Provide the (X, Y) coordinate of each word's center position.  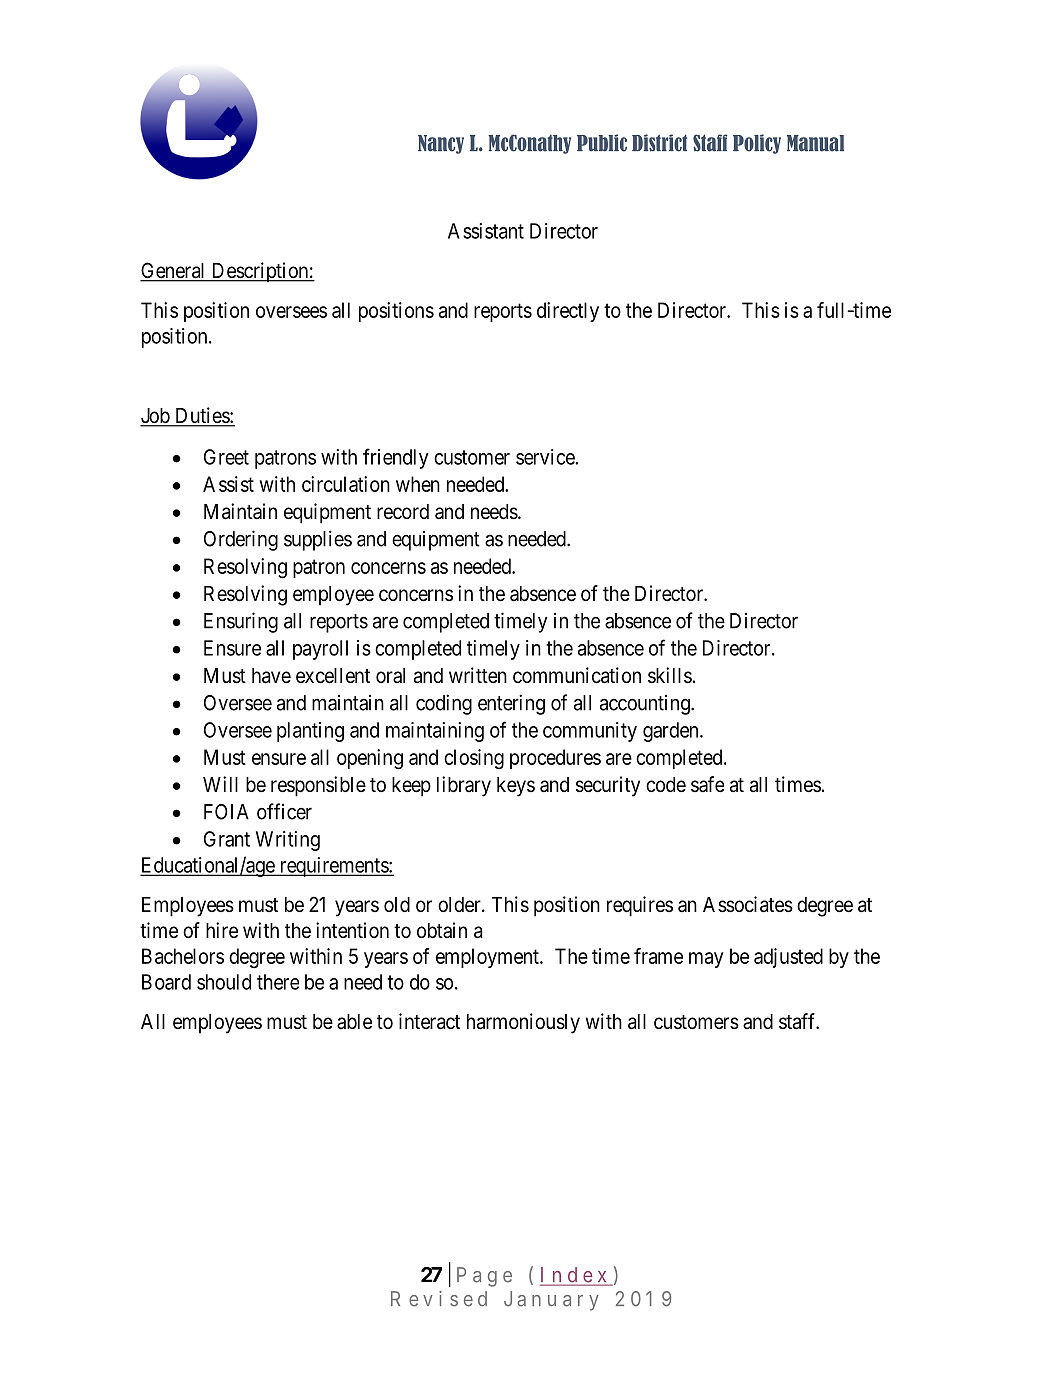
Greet (226, 457)
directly (568, 312)
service (546, 457)
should (224, 982)
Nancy (441, 144)
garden (672, 732)
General (174, 271)
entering (511, 704)
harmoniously (523, 1023)
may (706, 960)
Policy (757, 144)
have (271, 676)
